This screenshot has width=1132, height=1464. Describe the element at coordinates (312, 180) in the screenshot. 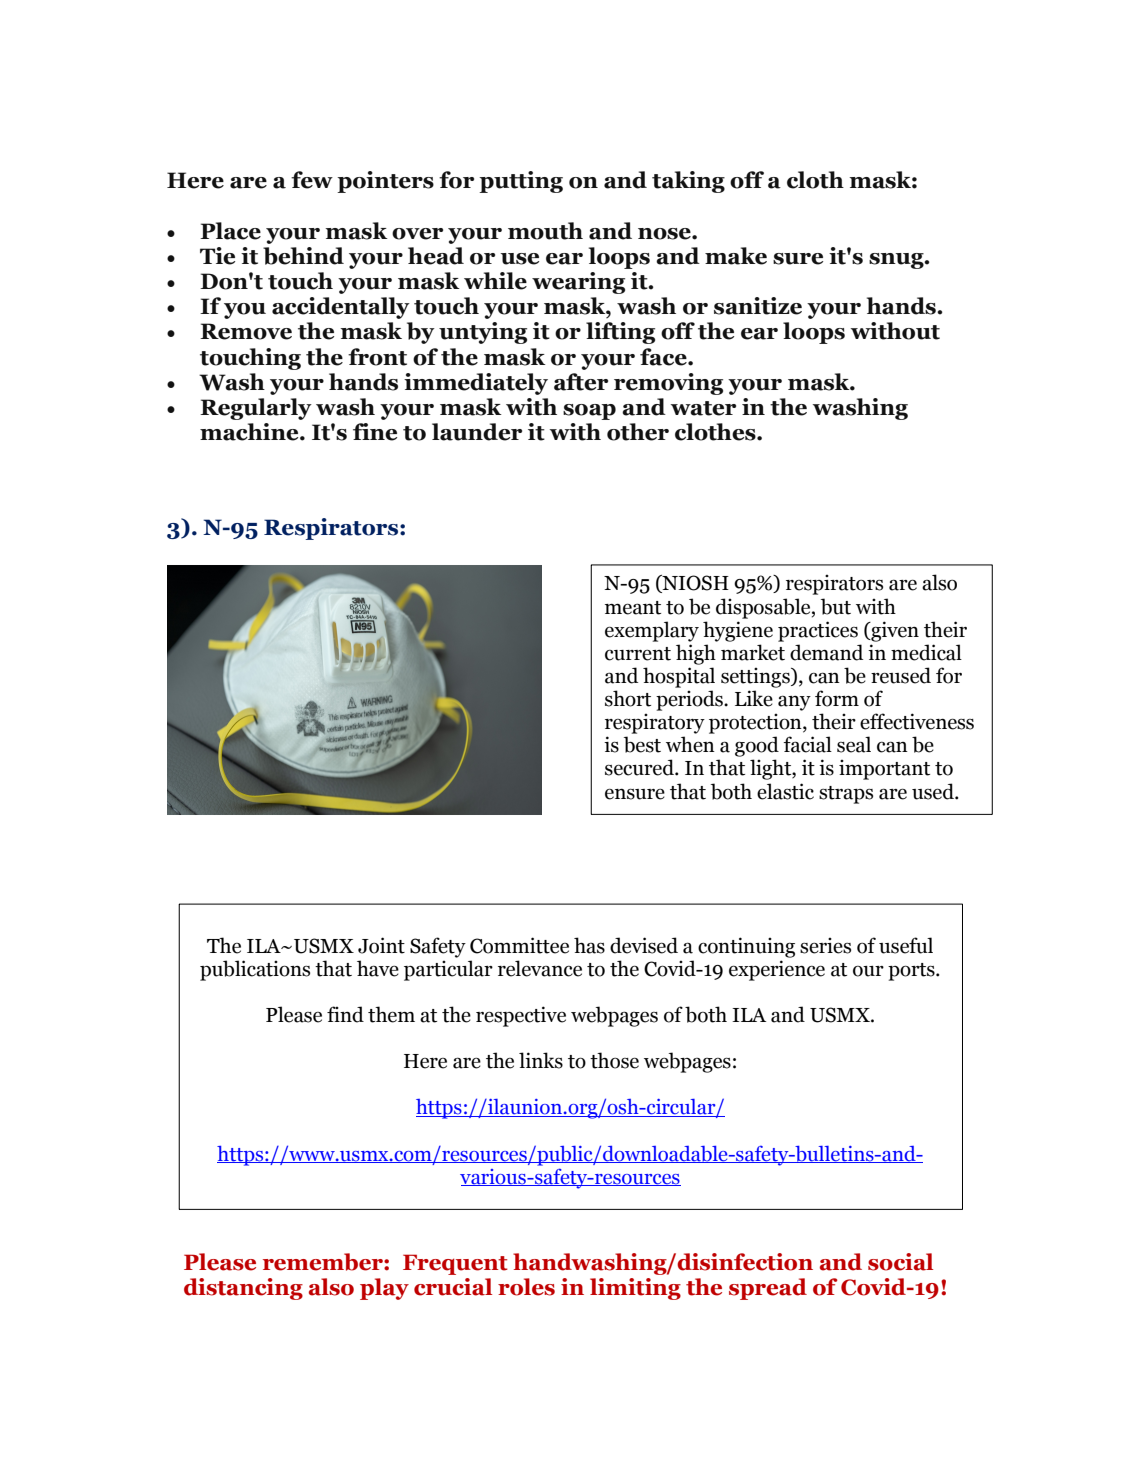

I see `few` at that location.
